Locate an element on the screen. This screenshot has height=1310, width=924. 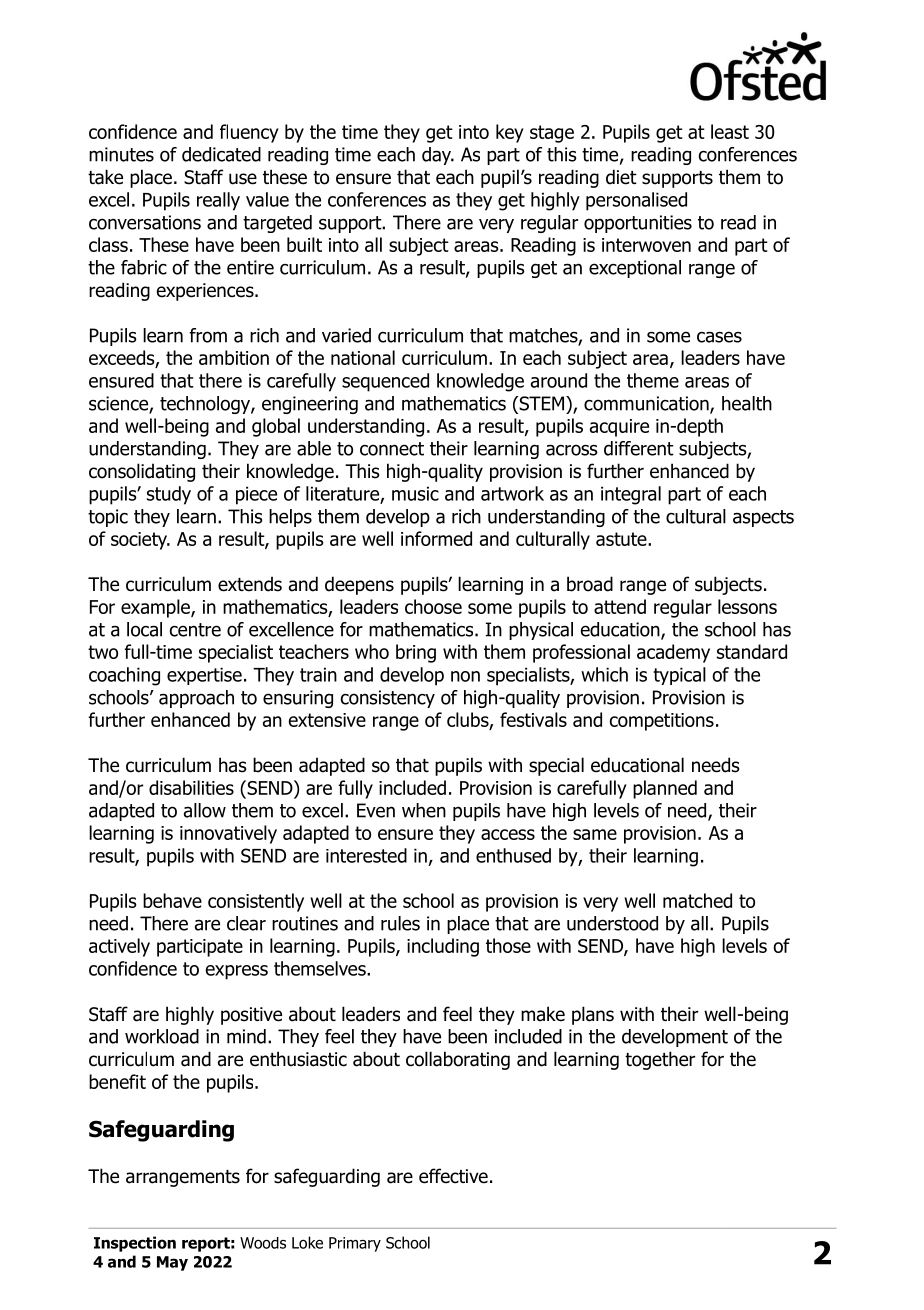
least is located at coordinates (730, 131).
